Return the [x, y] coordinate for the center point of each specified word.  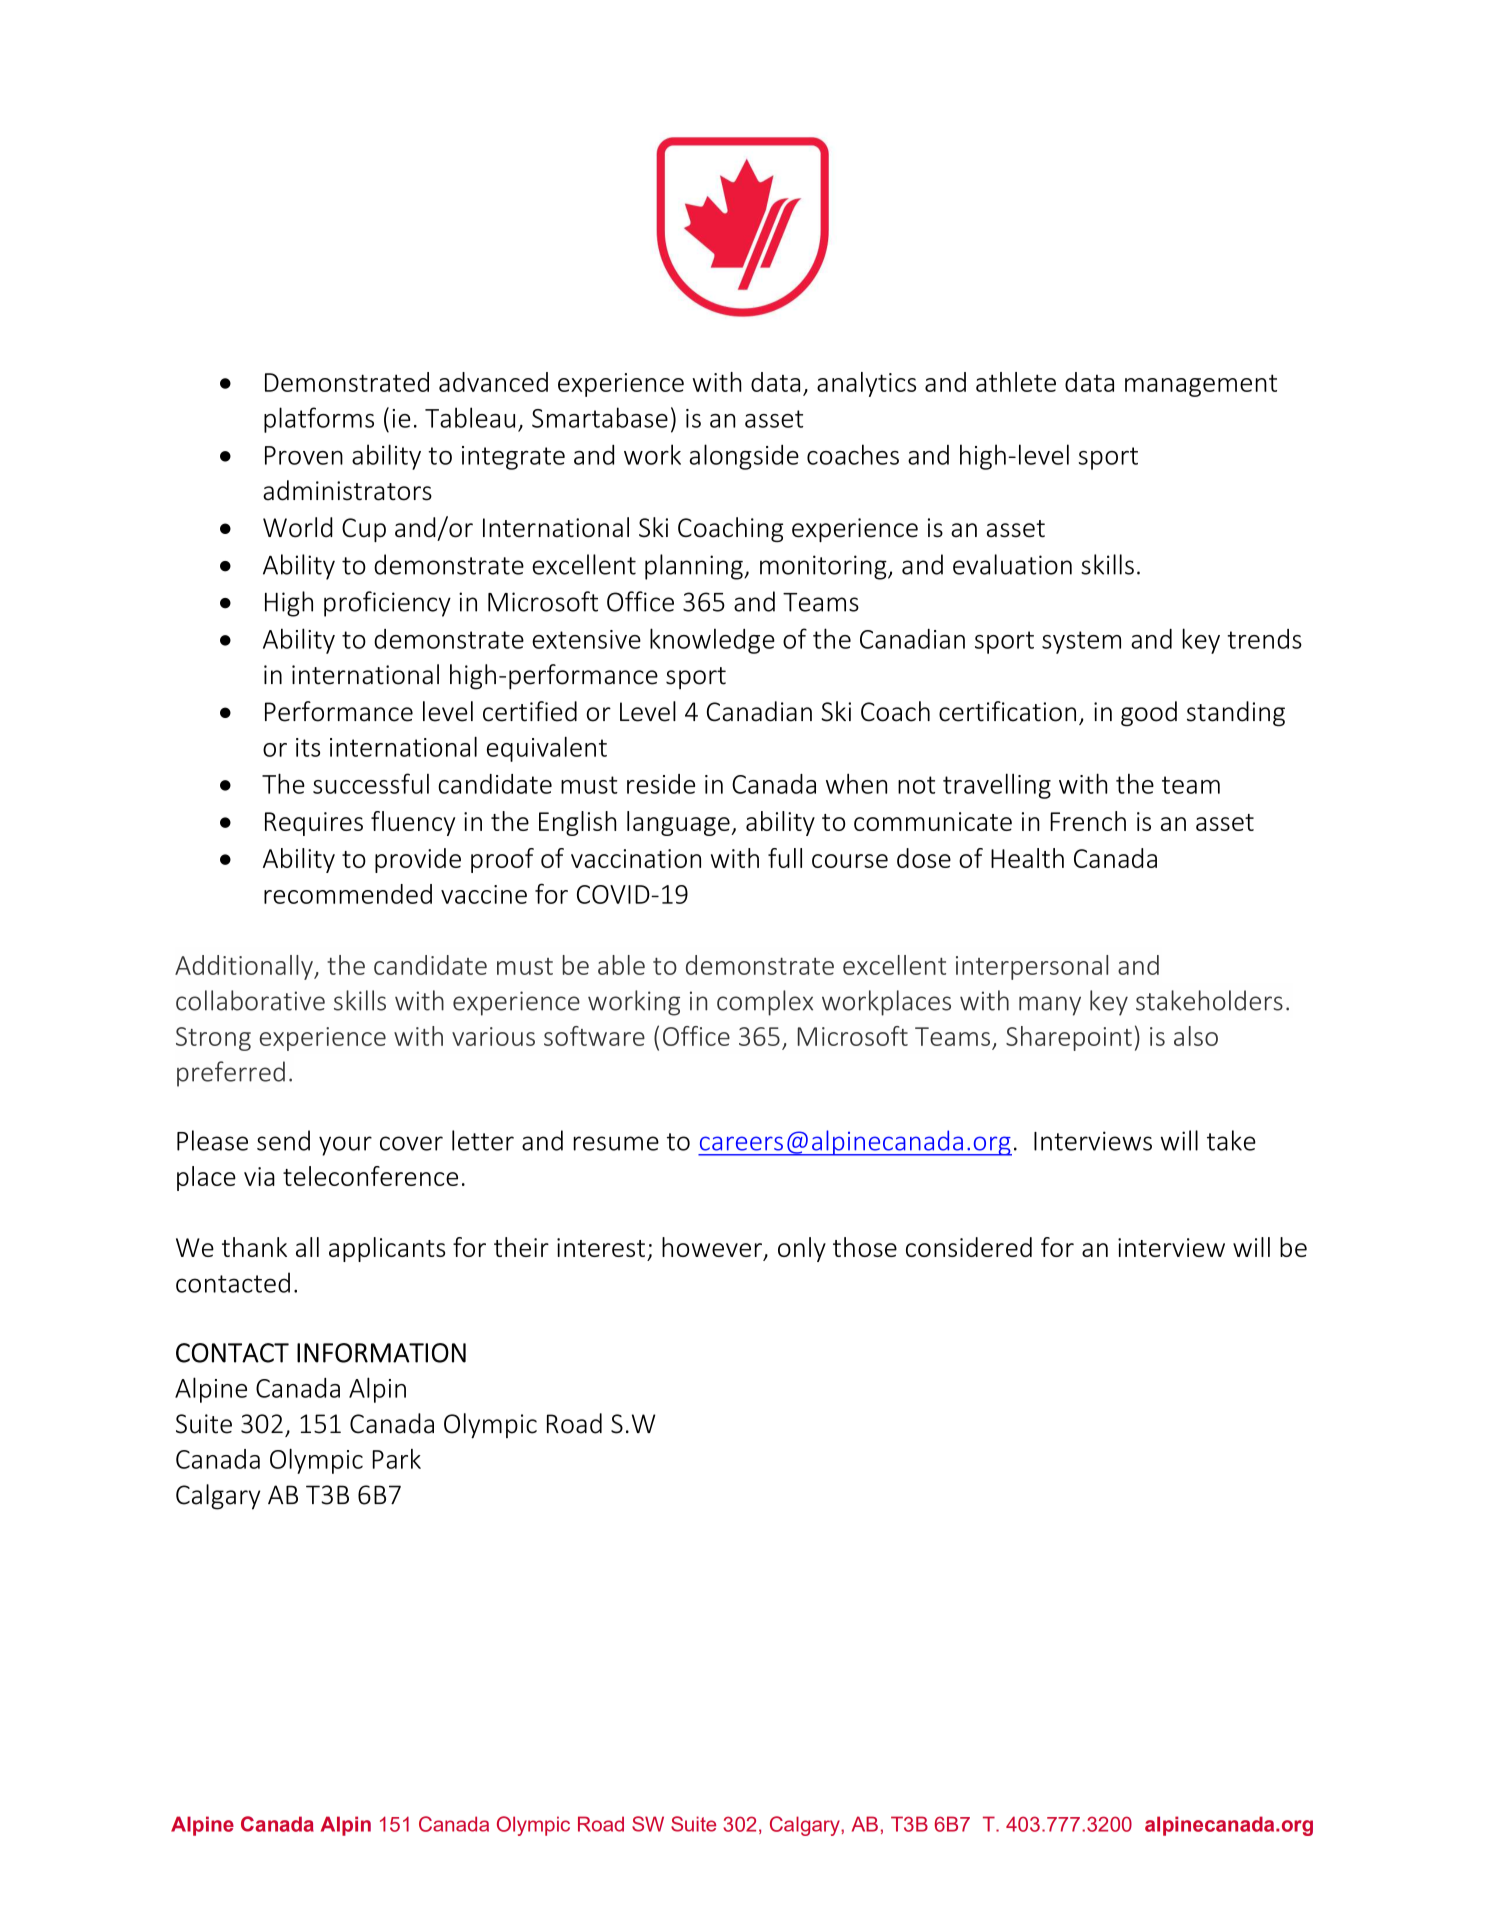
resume [616, 1143]
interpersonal [1032, 967]
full [785, 858]
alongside [744, 457]
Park [397, 1459]
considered [969, 1247]
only [802, 1249]
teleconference [370, 1176]
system [1081, 642]
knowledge [712, 641]
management [1201, 385]
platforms [319, 420]
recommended [348, 894]
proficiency [387, 604]
